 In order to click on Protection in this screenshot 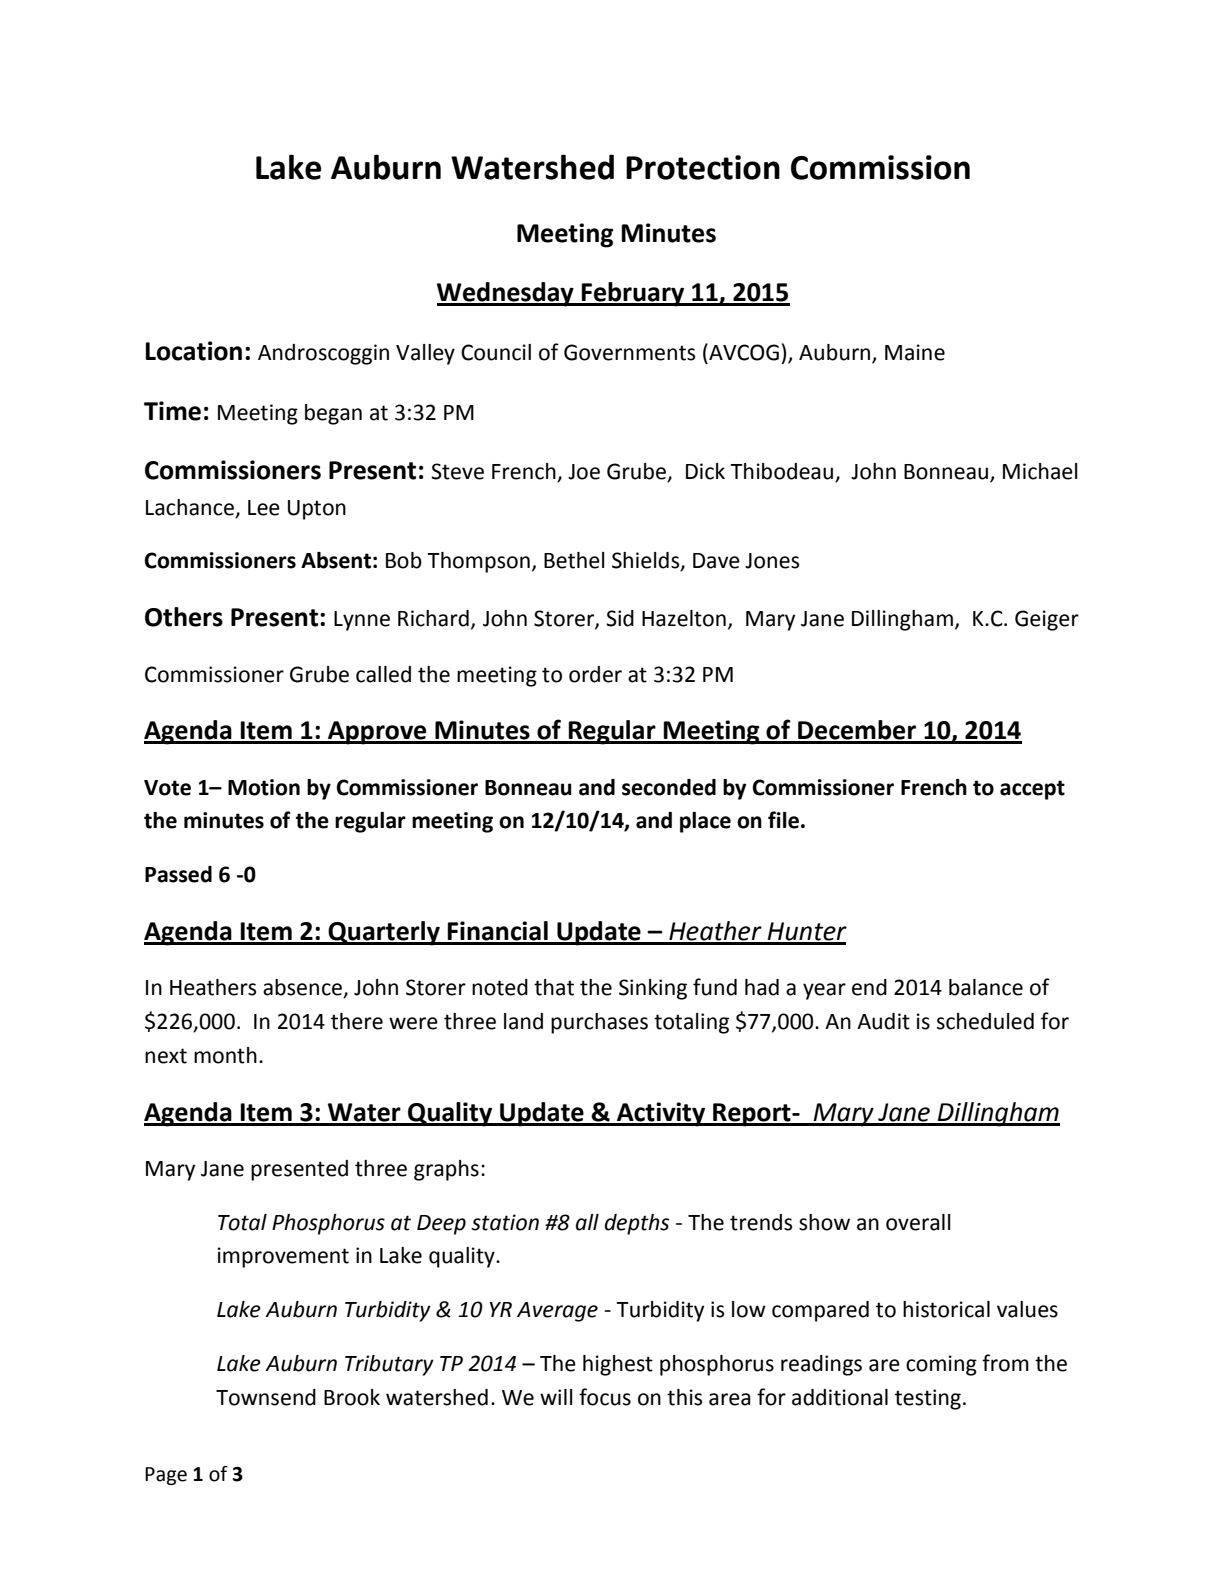, I will do `click(703, 167)`.
